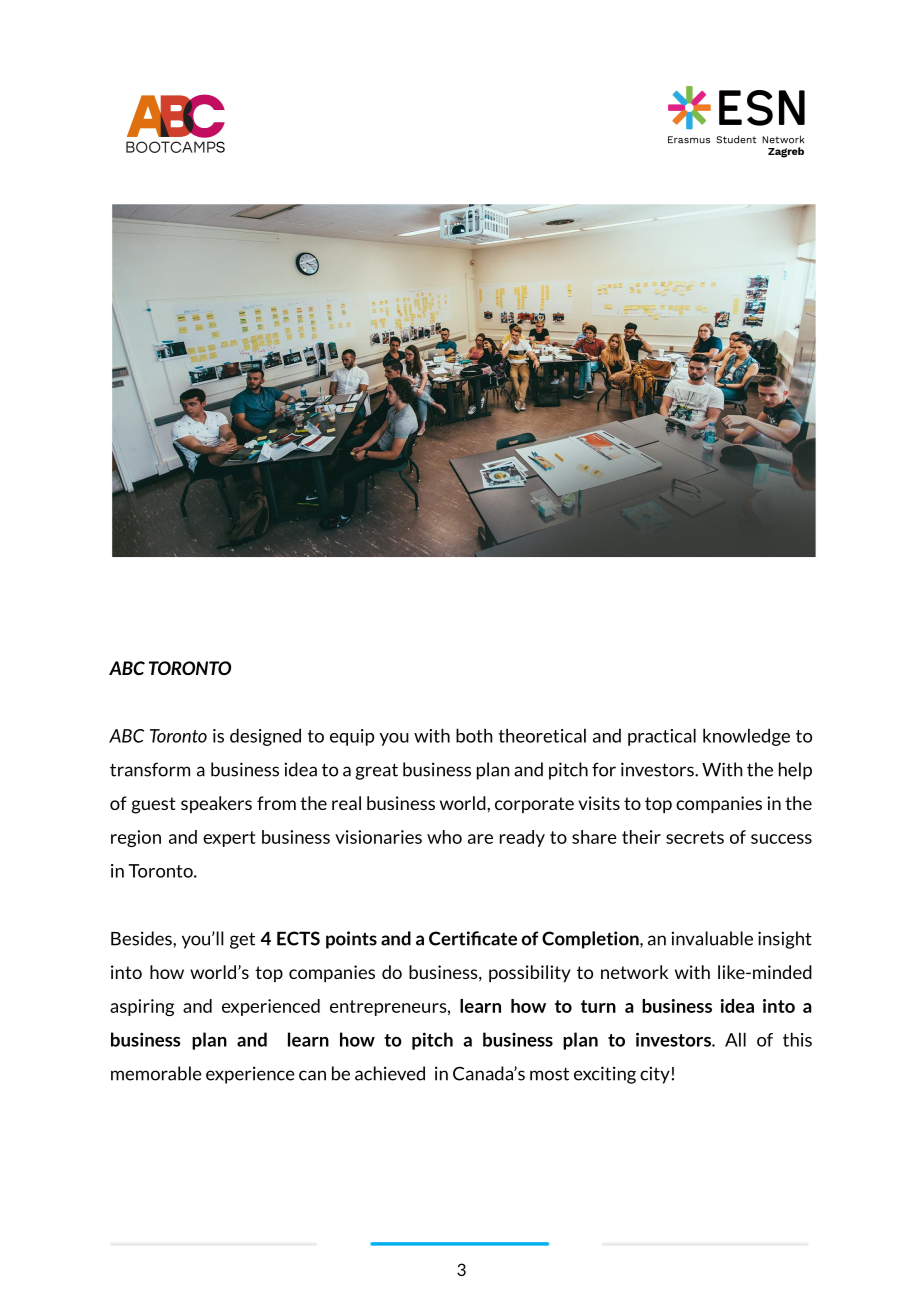  What do you see at coordinates (229, 839) in the screenshot?
I see `expert` at bounding box center [229, 839].
